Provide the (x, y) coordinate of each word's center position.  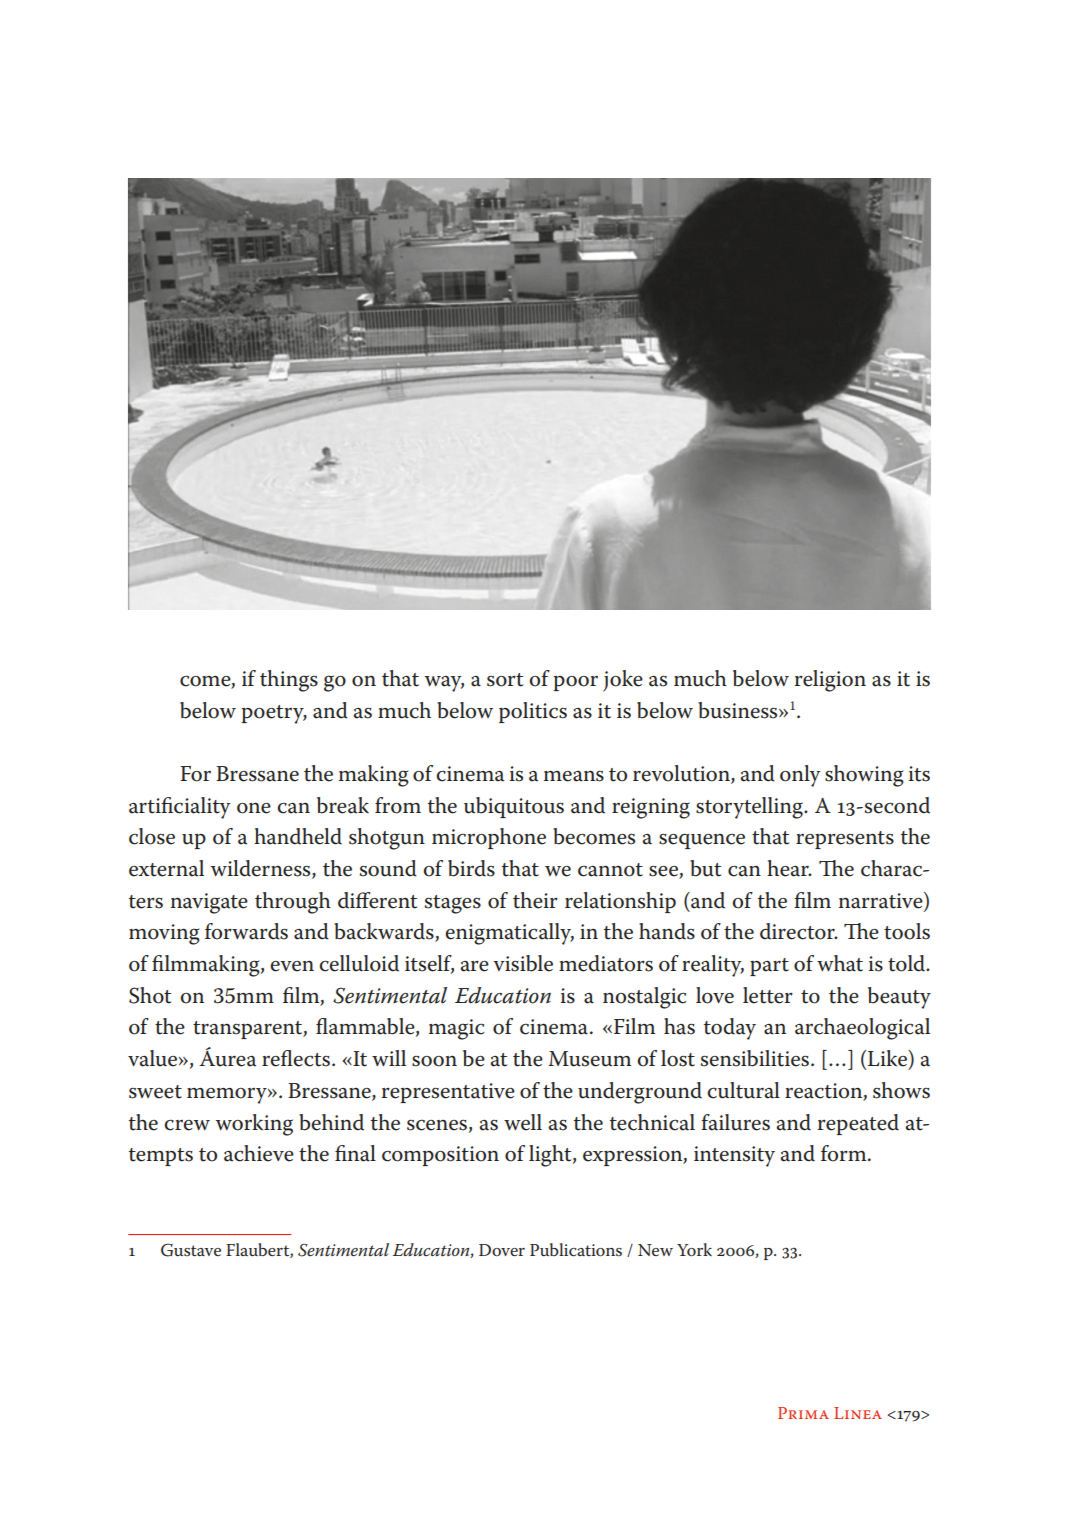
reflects (296, 1058)
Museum (589, 1059)
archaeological (862, 1029)
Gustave (191, 1250)
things (289, 681)
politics (533, 712)
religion (830, 681)
